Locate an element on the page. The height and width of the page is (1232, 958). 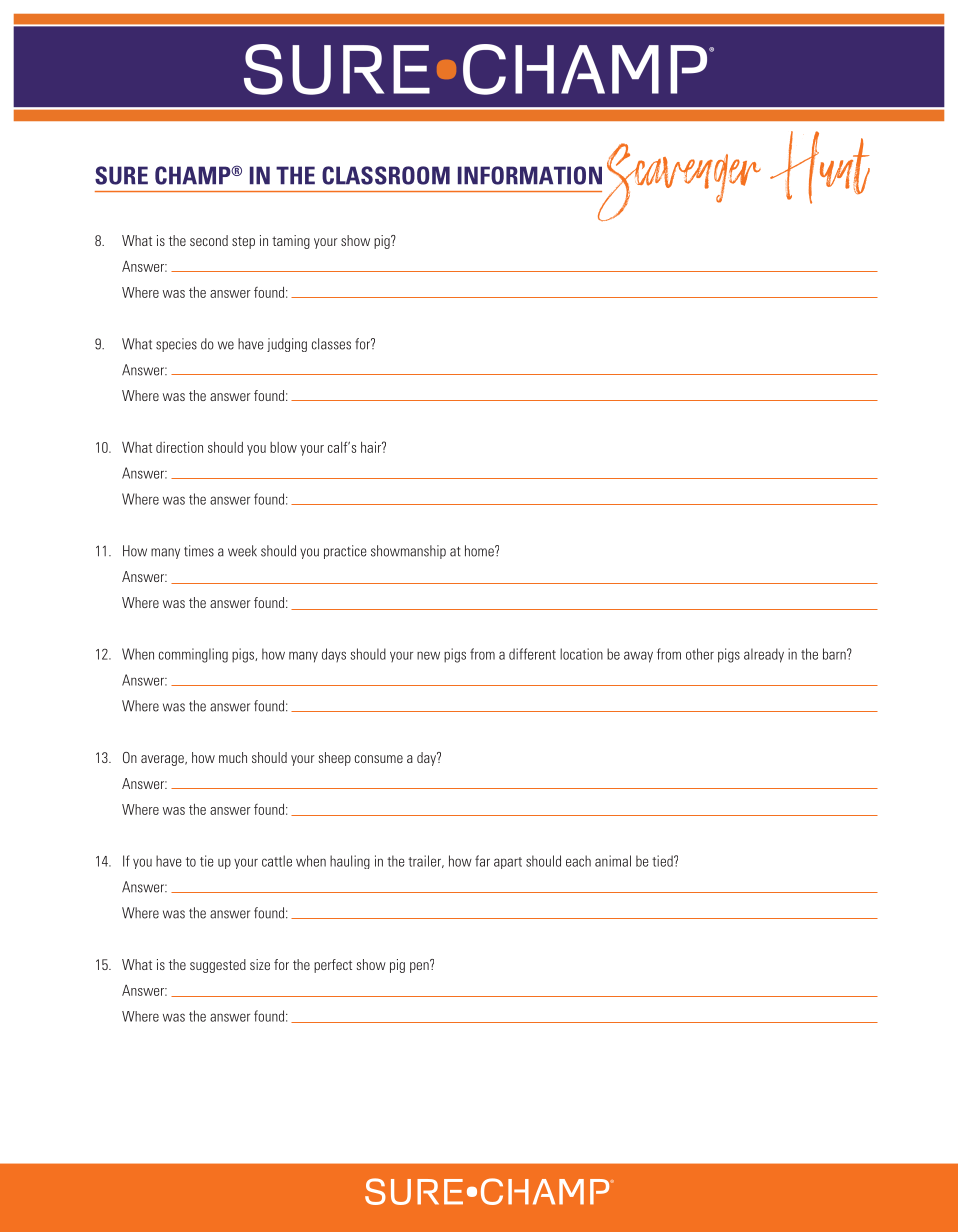
second is located at coordinates (209, 240).
